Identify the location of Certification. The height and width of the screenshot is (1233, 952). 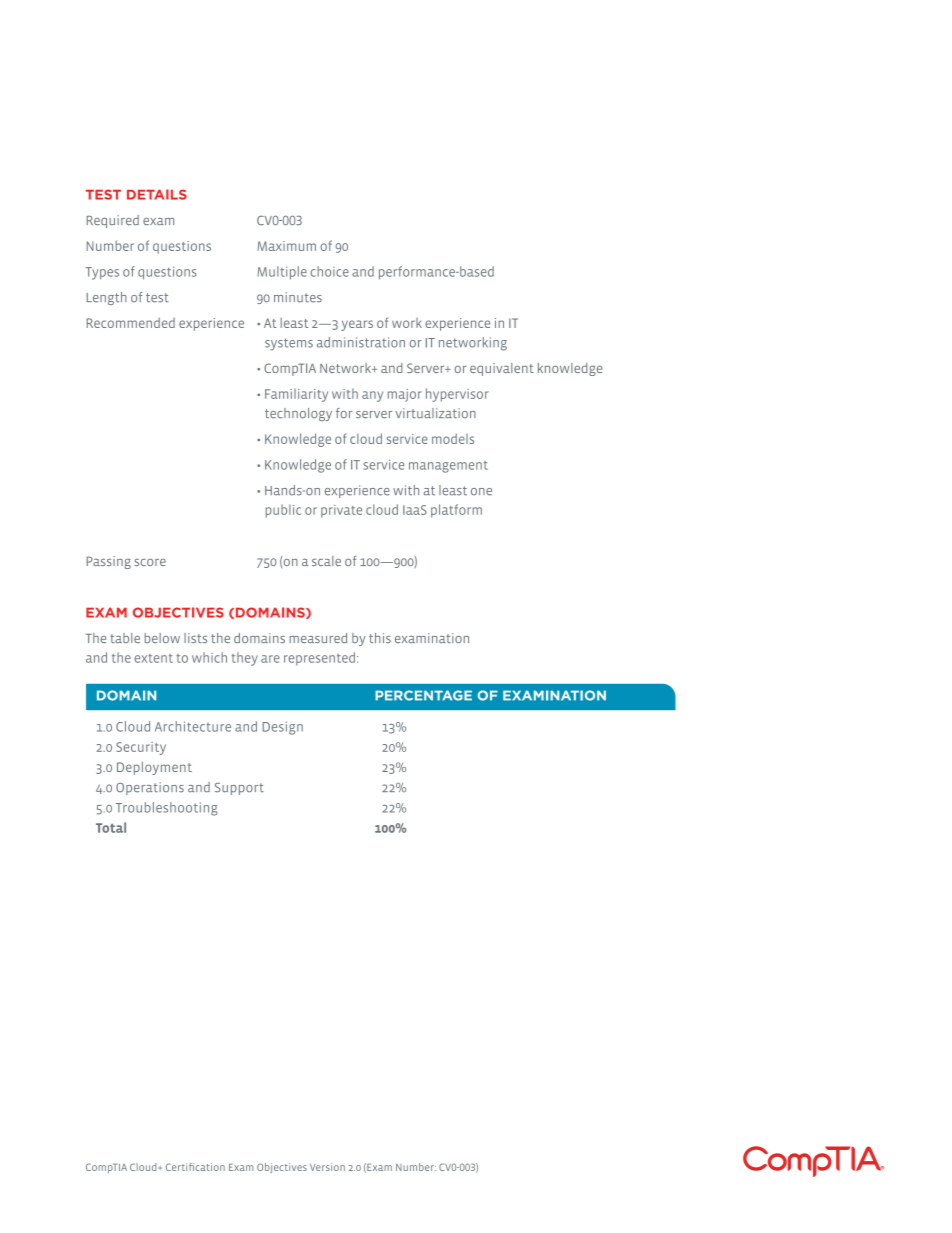
(195, 1167).
